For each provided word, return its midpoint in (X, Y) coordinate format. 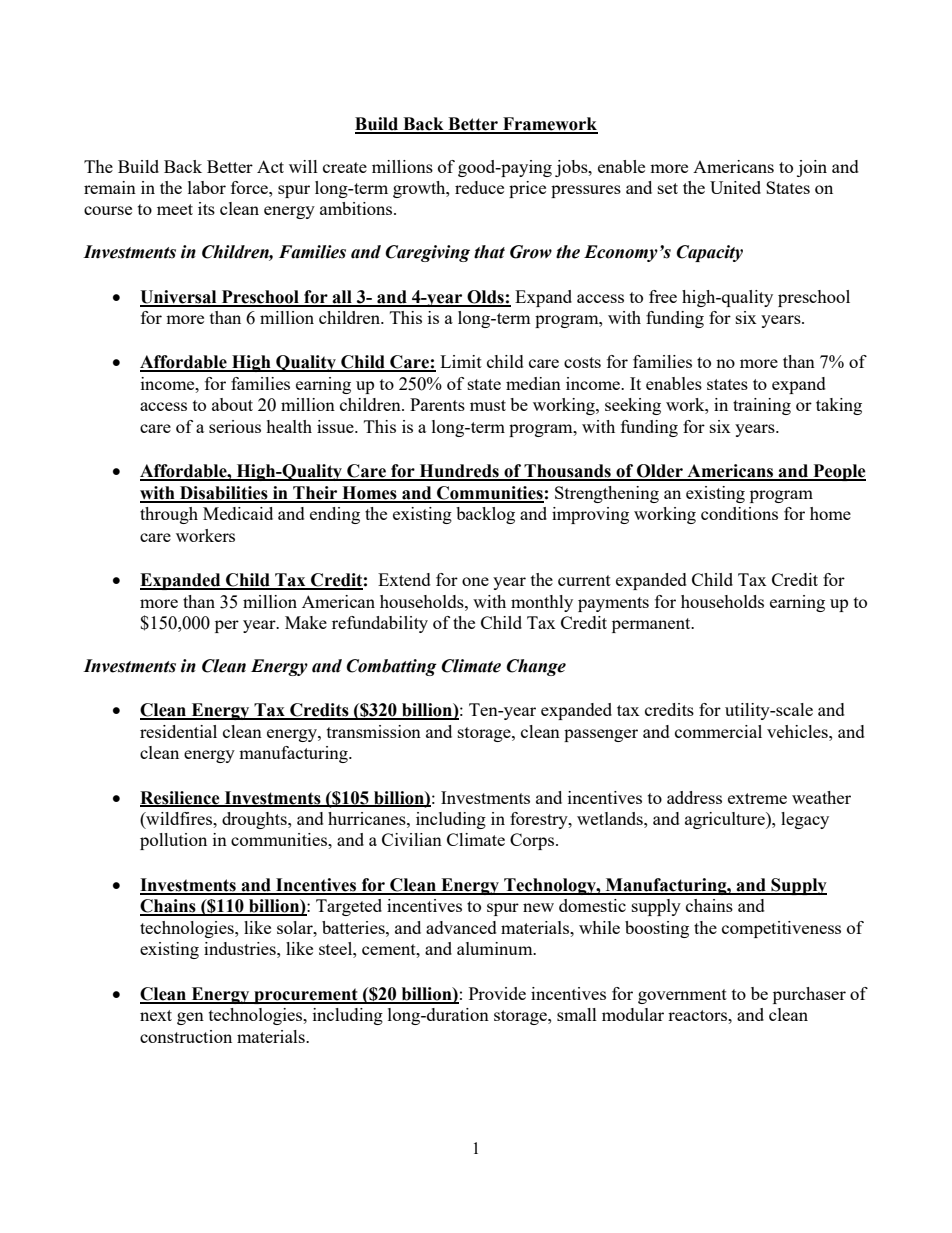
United (735, 187)
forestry (540, 820)
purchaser (809, 995)
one (475, 581)
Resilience (181, 798)
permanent (652, 625)
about (232, 404)
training (762, 406)
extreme (757, 798)
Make (306, 622)
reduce (479, 187)
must (488, 405)
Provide (497, 993)
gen (190, 1018)
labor (207, 187)
